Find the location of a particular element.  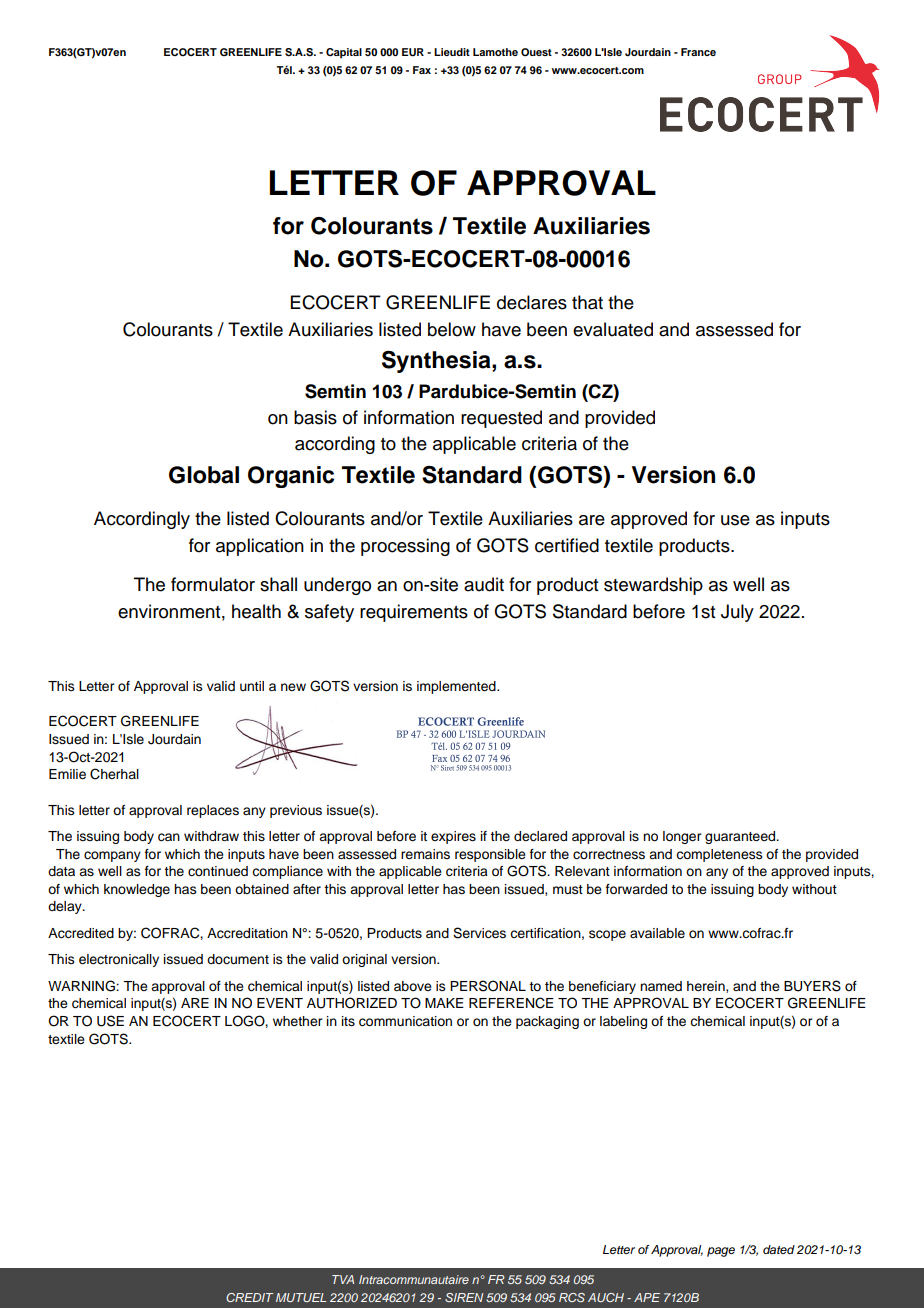

electronically is located at coordinates (119, 960).
